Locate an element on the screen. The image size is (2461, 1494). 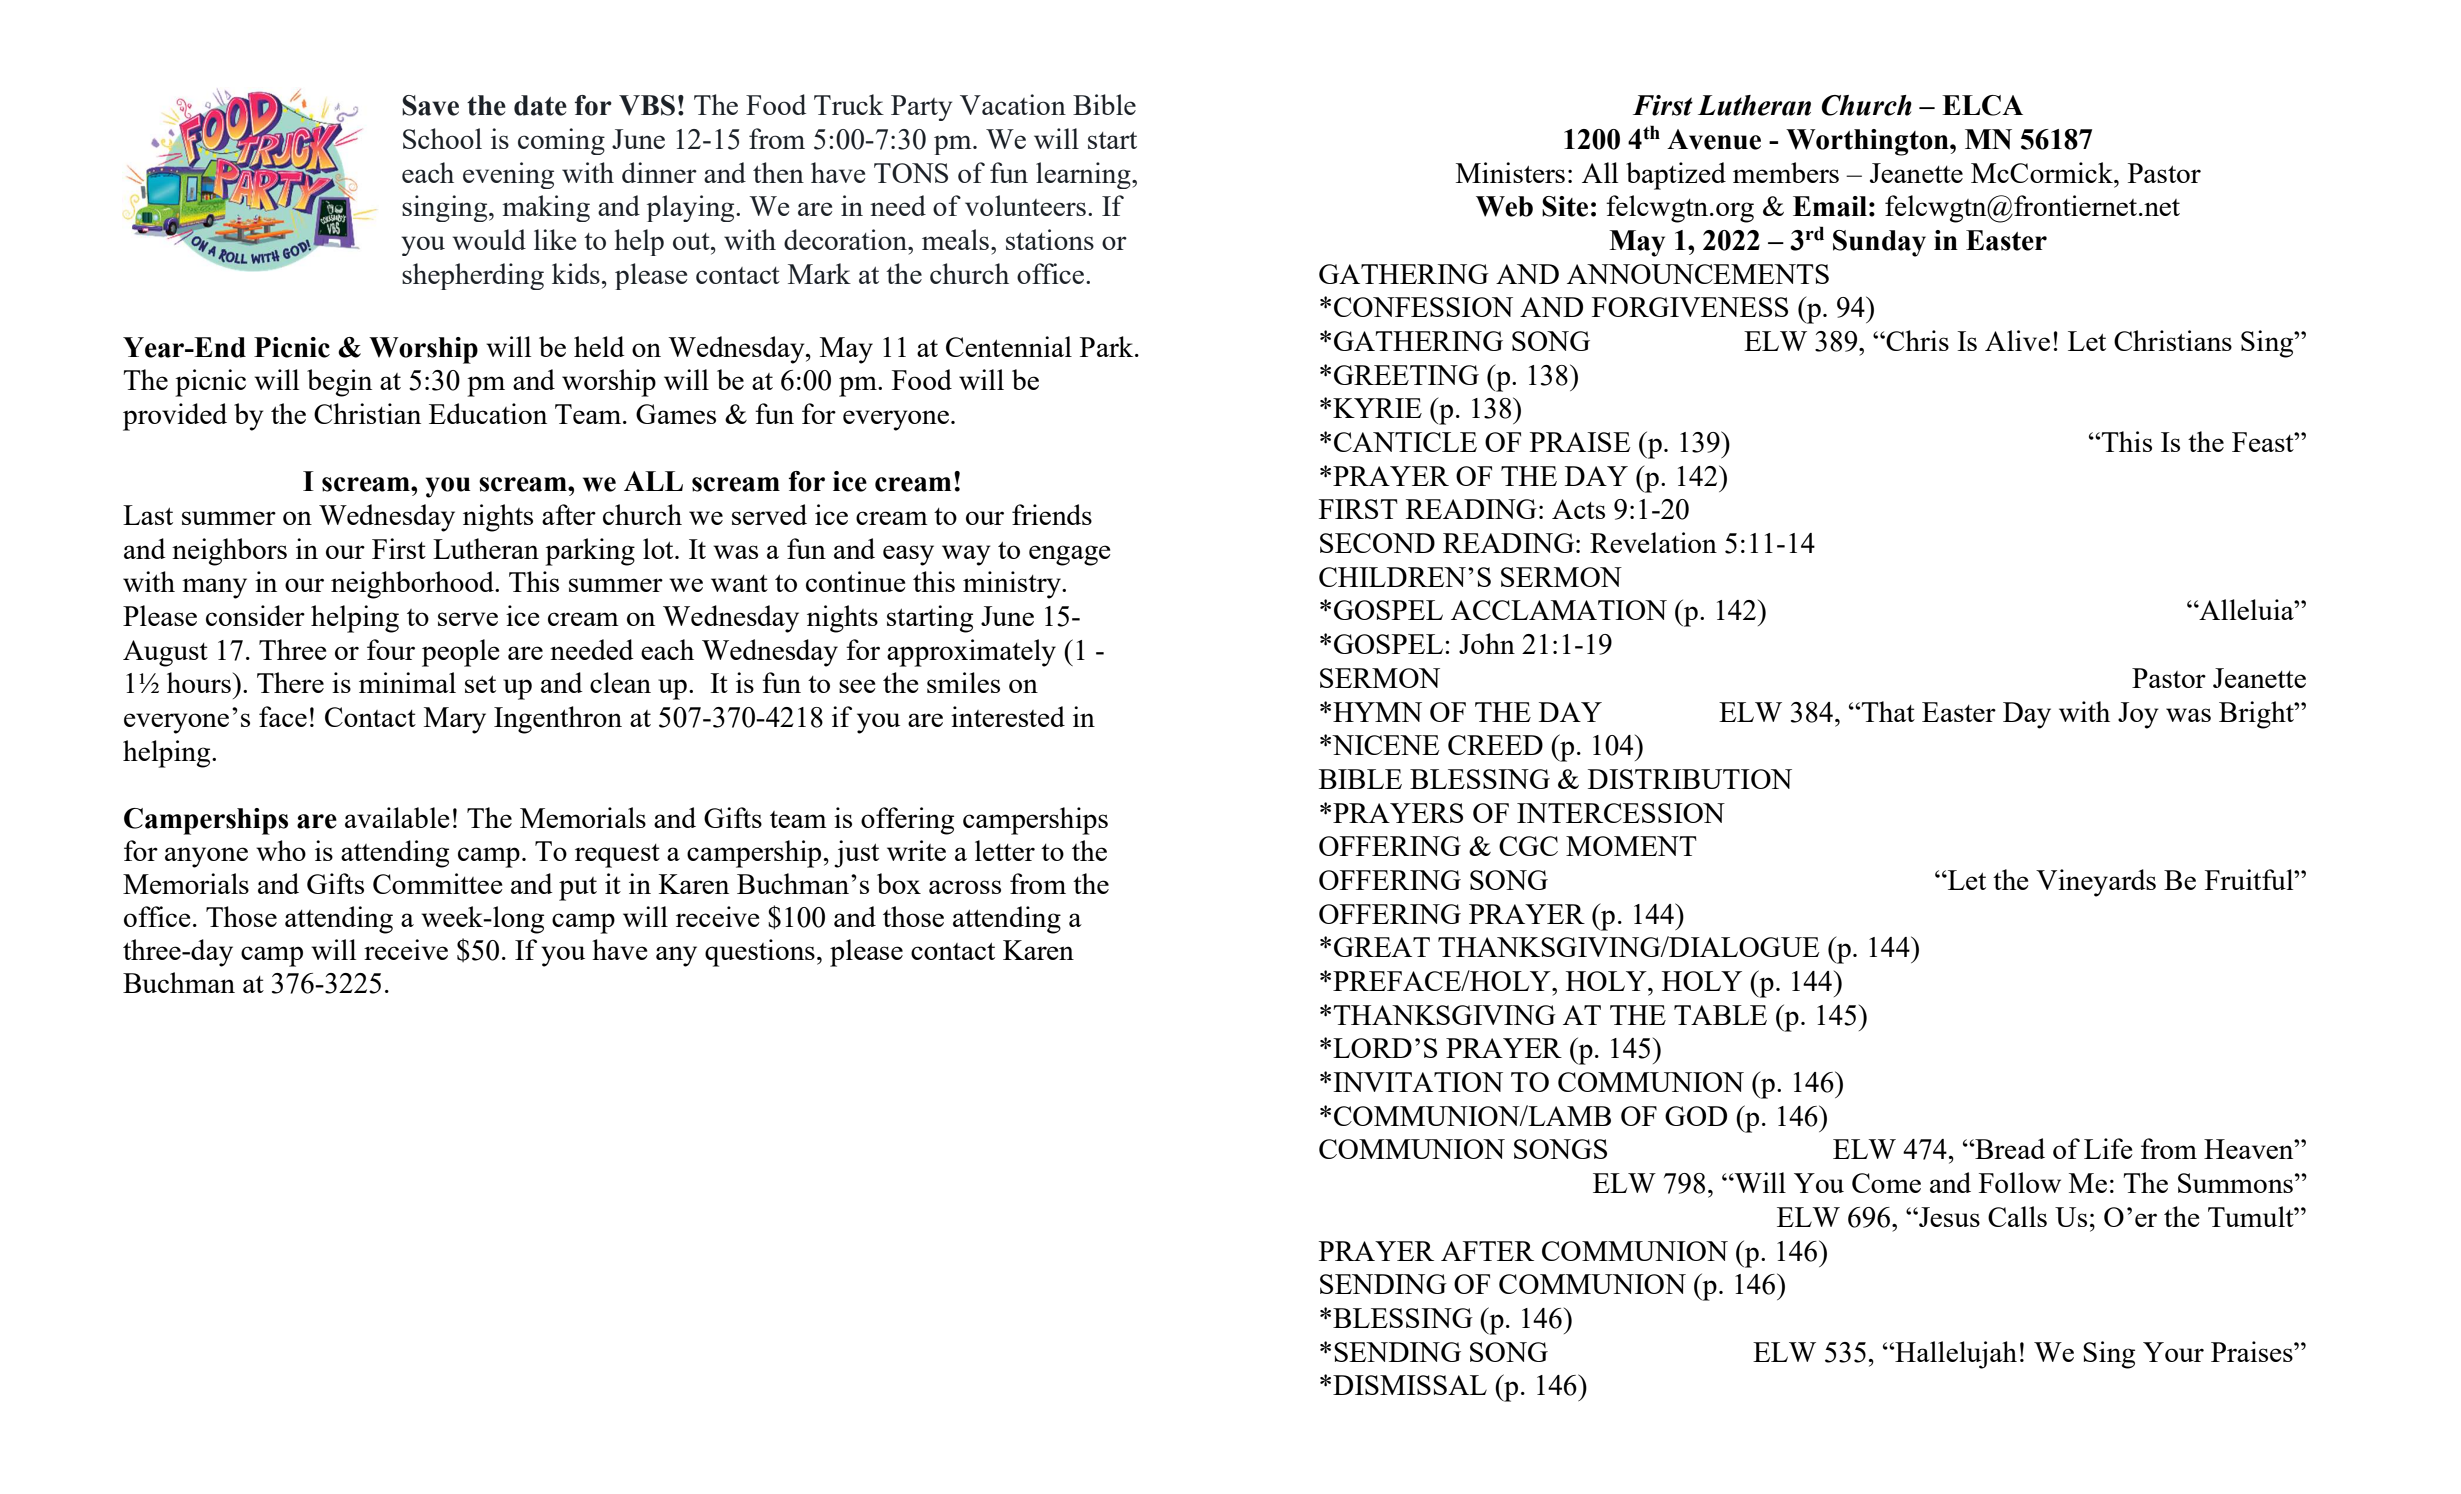
Revelation is located at coordinates (1653, 542).
